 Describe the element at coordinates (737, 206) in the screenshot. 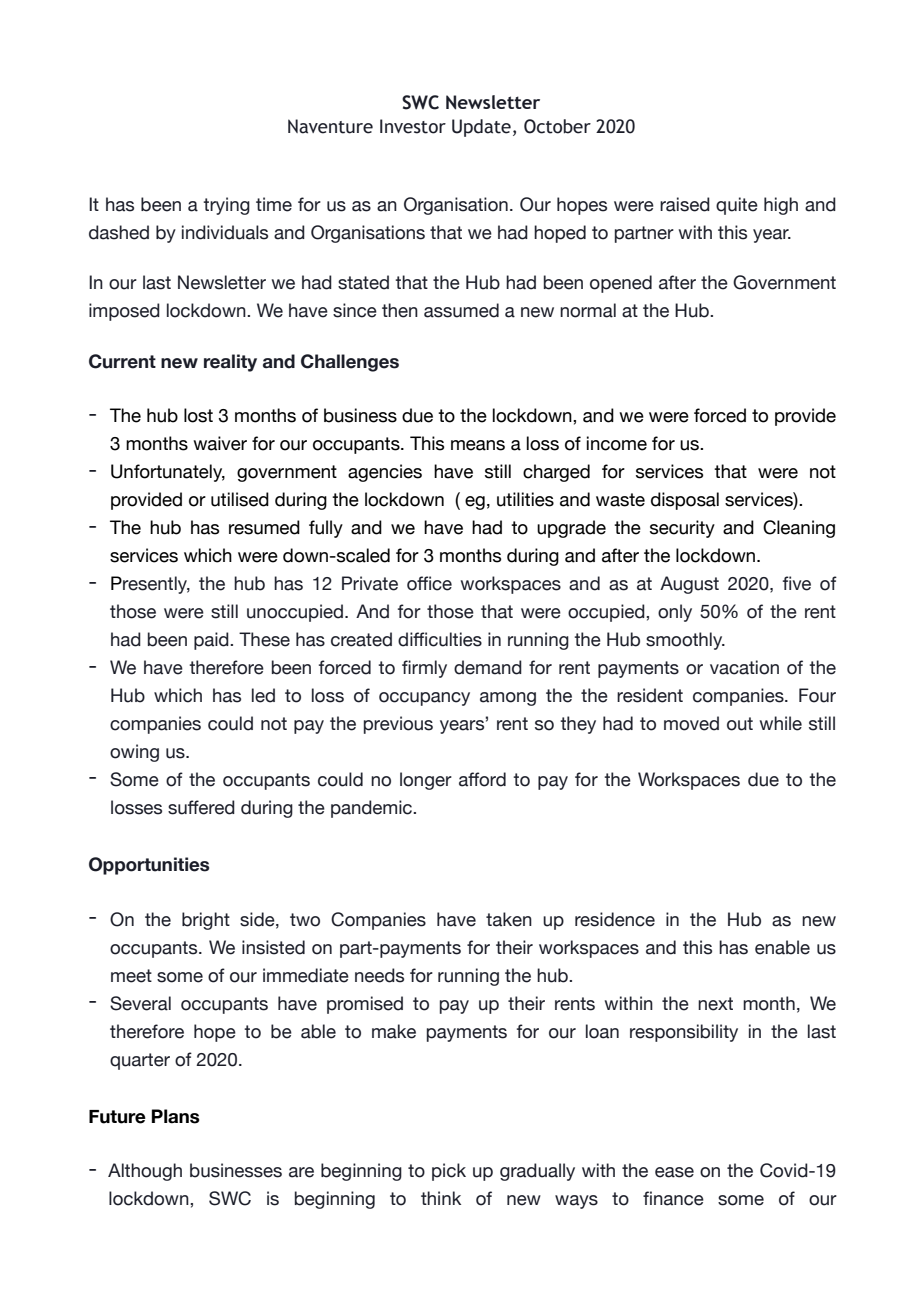

I see `quite` at that location.
